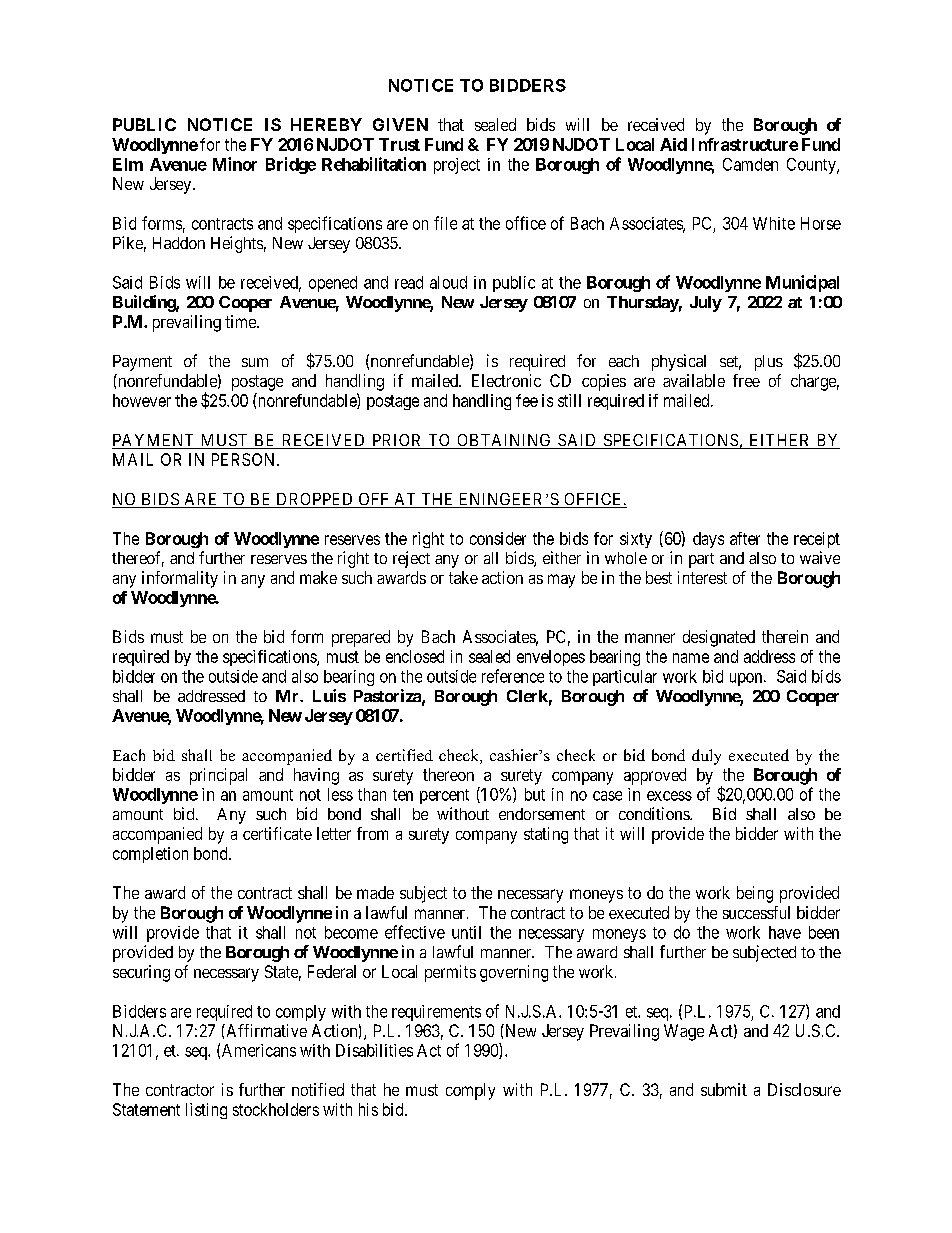 This screenshot has height=1233, width=952. I want to click on Minor, so click(235, 164).
